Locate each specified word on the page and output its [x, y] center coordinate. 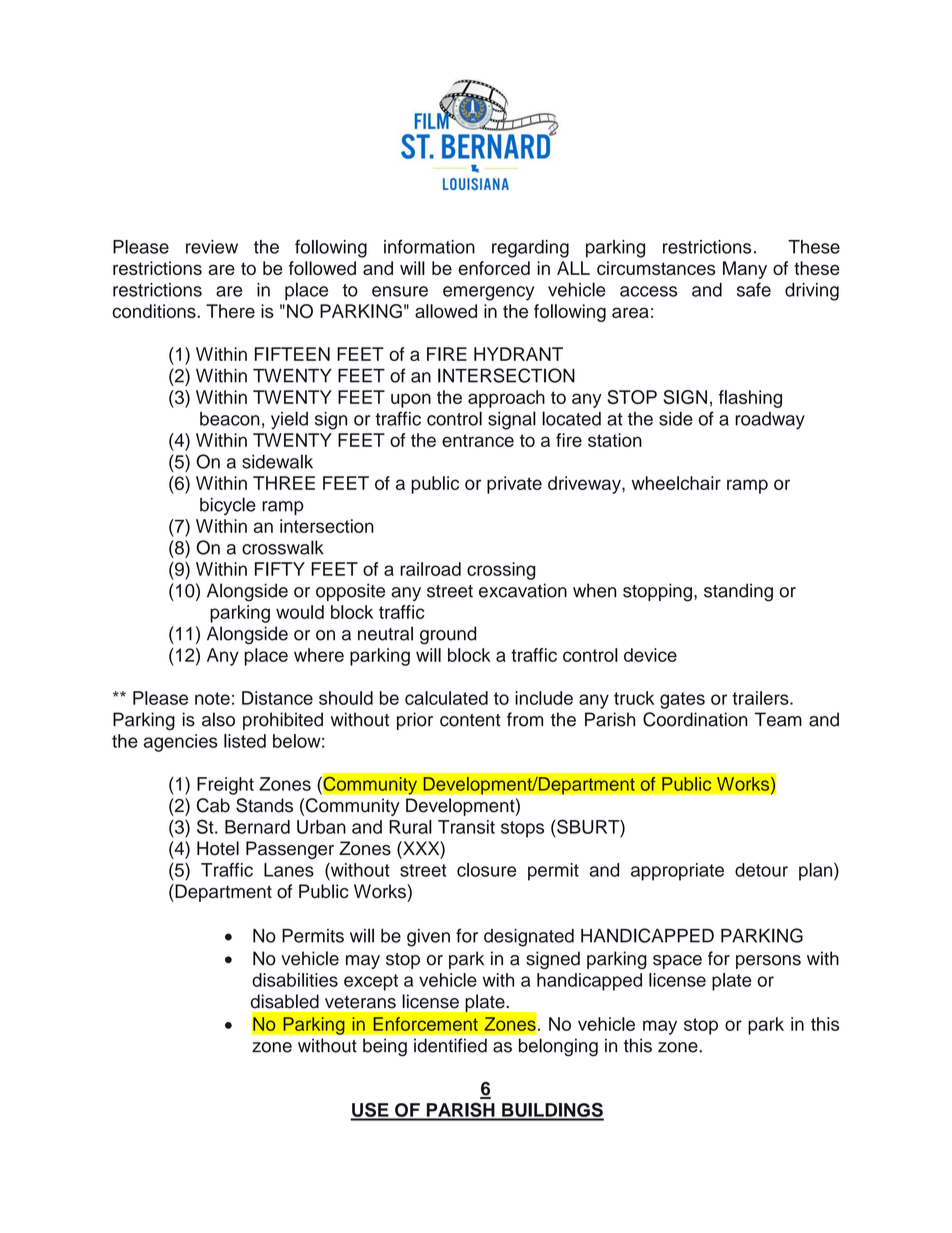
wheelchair [676, 483]
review [212, 247]
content [470, 720]
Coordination [695, 719]
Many [745, 270]
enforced [494, 268]
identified [450, 1045]
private [514, 485]
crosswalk [283, 547]
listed [245, 741]
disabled [285, 1001]
